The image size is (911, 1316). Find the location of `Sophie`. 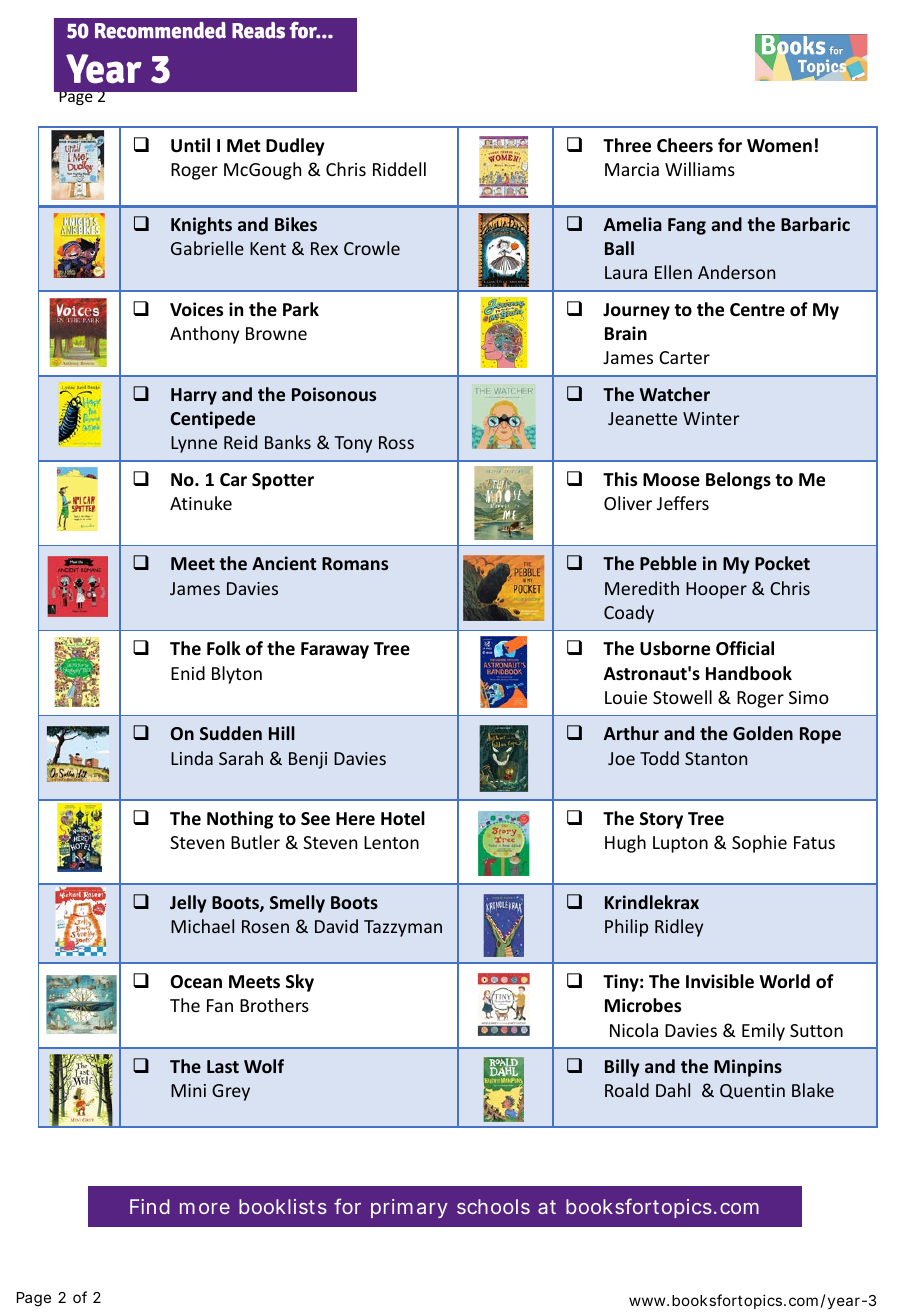

Sophie is located at coordinates (759, 844).
